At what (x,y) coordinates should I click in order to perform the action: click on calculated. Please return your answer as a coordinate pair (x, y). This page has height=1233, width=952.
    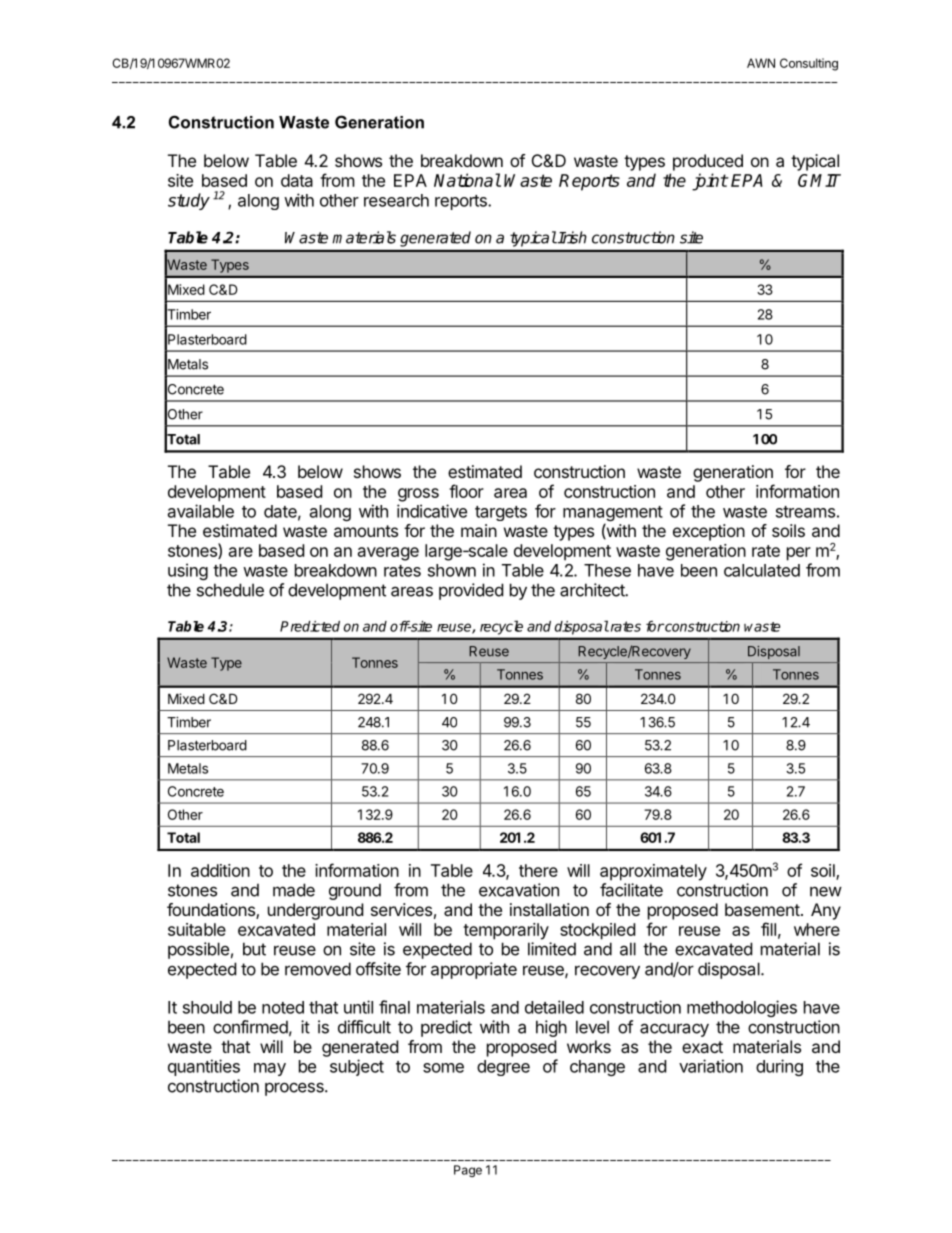
    Looking at the image, I should click on (762, 570).
